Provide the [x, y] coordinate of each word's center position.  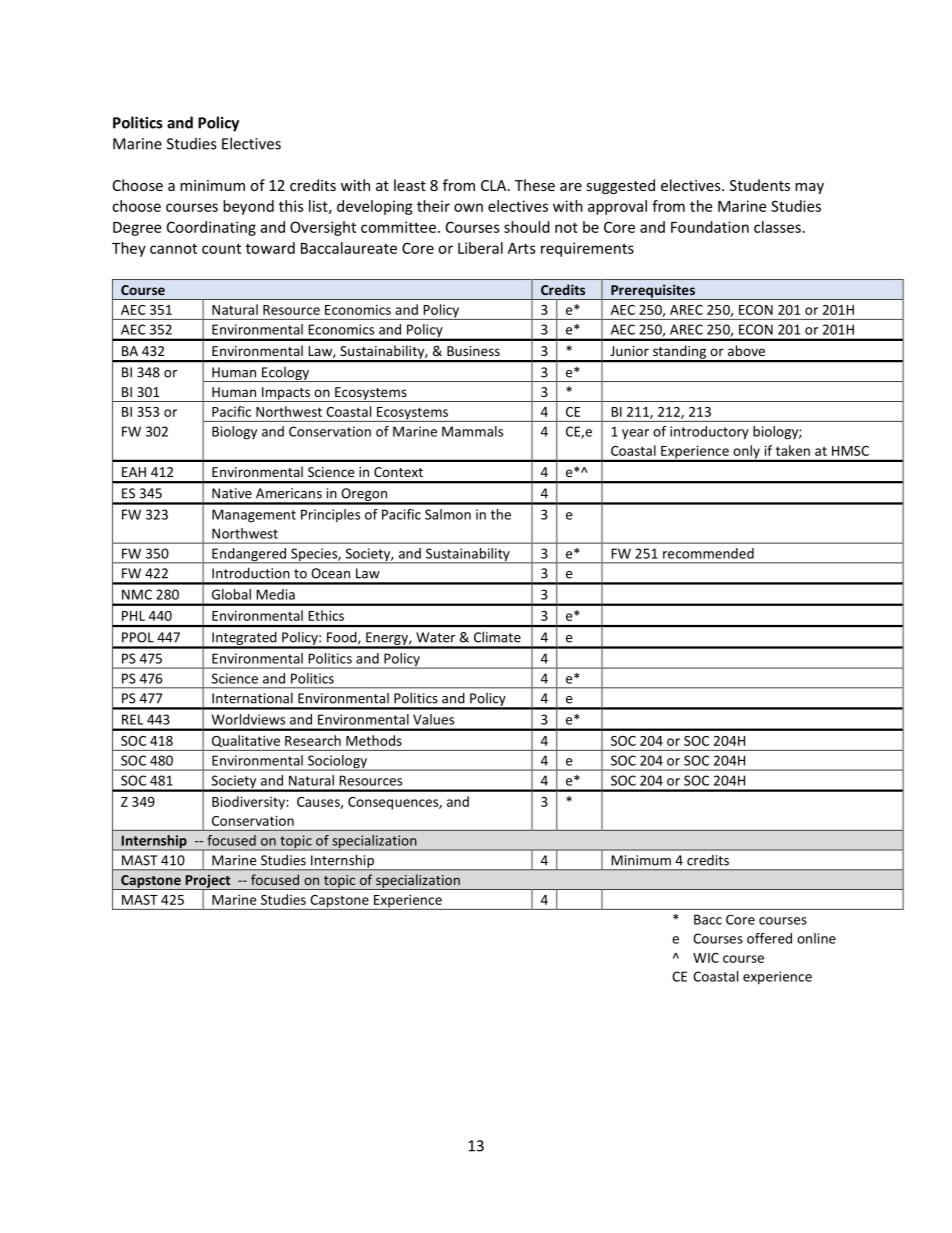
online [816, 938]
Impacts [286, 394]
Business [473, 351]
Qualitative [246, 741]
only [746, 453]
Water [435, 637]
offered [769, 938]
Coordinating [211, 228]
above [746, 350]
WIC [706, 958]
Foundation [710, 227]
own [468, 207]
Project [208, 882]
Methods [374, 740]
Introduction [250, 573]
